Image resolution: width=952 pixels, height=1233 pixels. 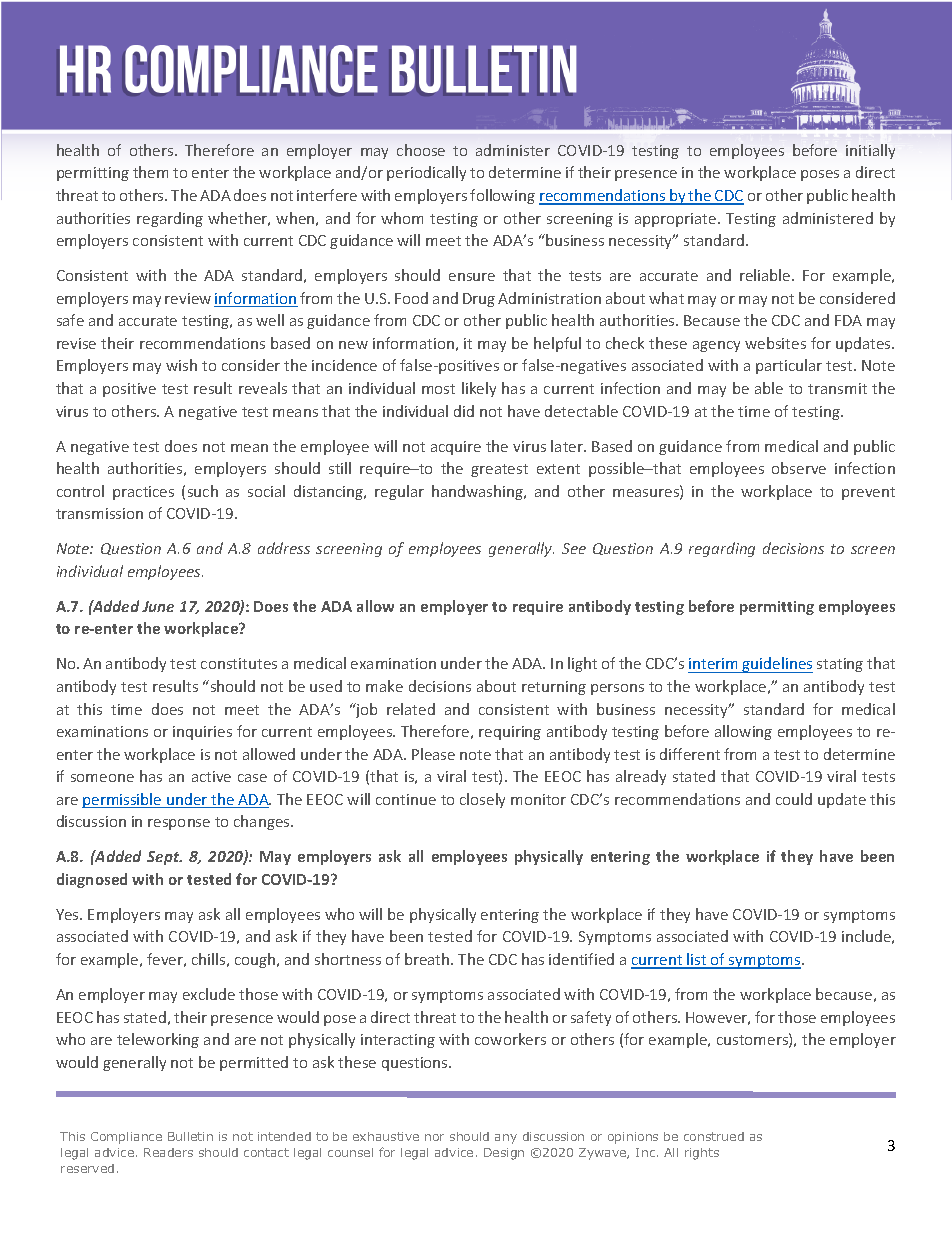 What do you see at coordinates (479, 492) in the image?
I see `handwashing` at bounding box center [479, 492].
